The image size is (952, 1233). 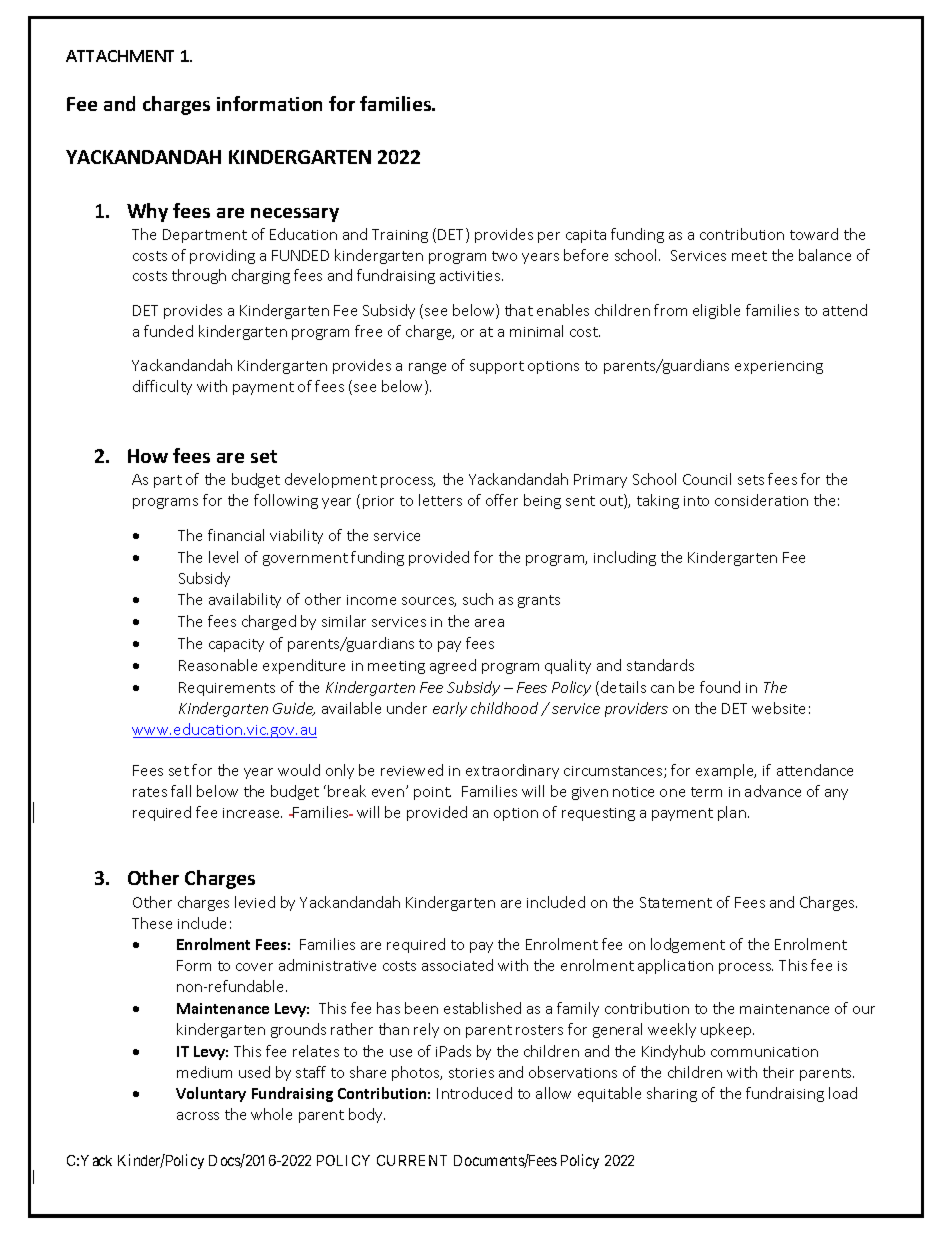 What do you see at coordinates (814, 234) in the image?
I see `toward` at bounding box center [814, 234].
